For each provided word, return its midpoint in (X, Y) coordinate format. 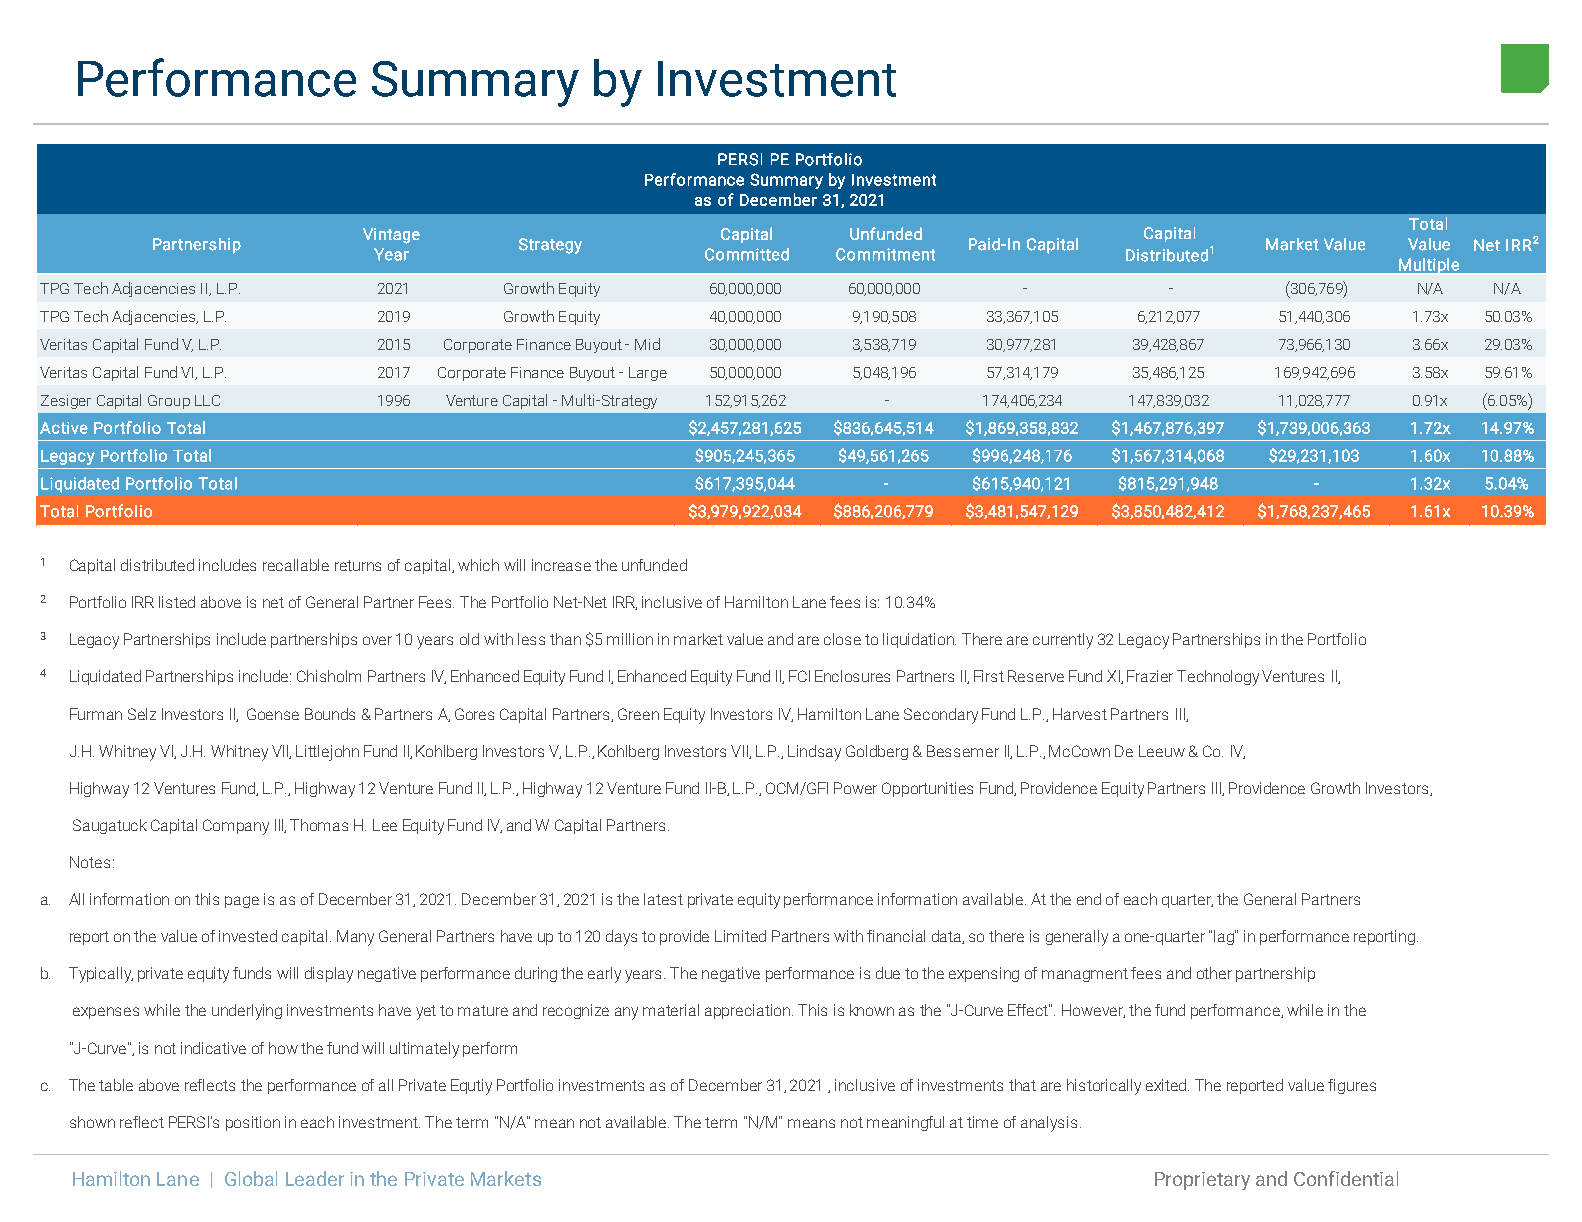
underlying (247, 1012)
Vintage (391, 236)
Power (855, 788)
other (1214, 973)
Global (251, 1178)
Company (236, 827)
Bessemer (963, 751)
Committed (747, 254)
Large (648, 374)
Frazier (1150, 676)
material (671, 1010)
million (630, 639)
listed (177, 602)
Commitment (885, 254)
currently (1063, 641)
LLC (207, 400)
